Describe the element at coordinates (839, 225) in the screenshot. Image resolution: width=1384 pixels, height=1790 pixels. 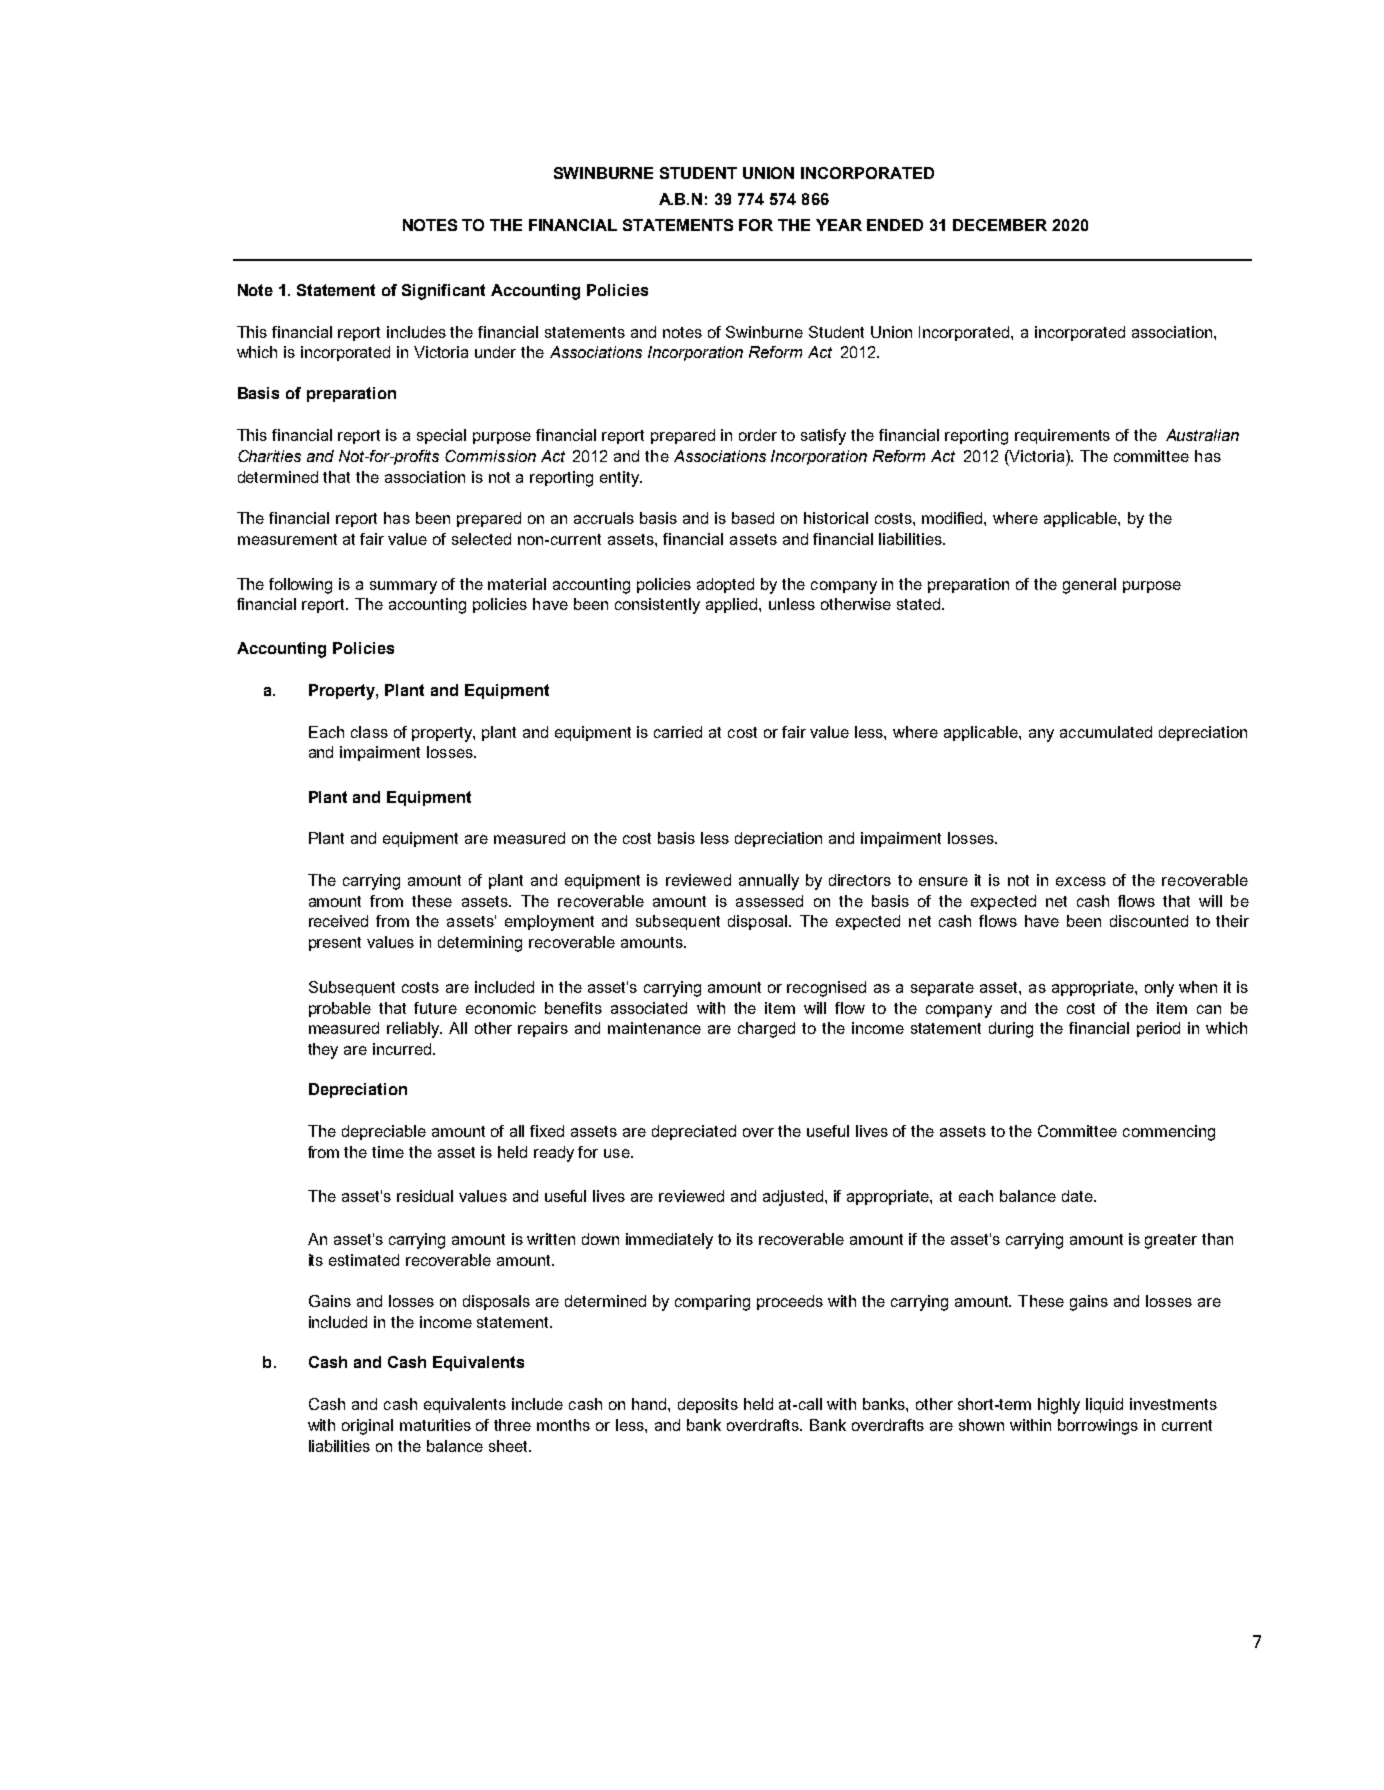
I see `YEAR` at that location.
